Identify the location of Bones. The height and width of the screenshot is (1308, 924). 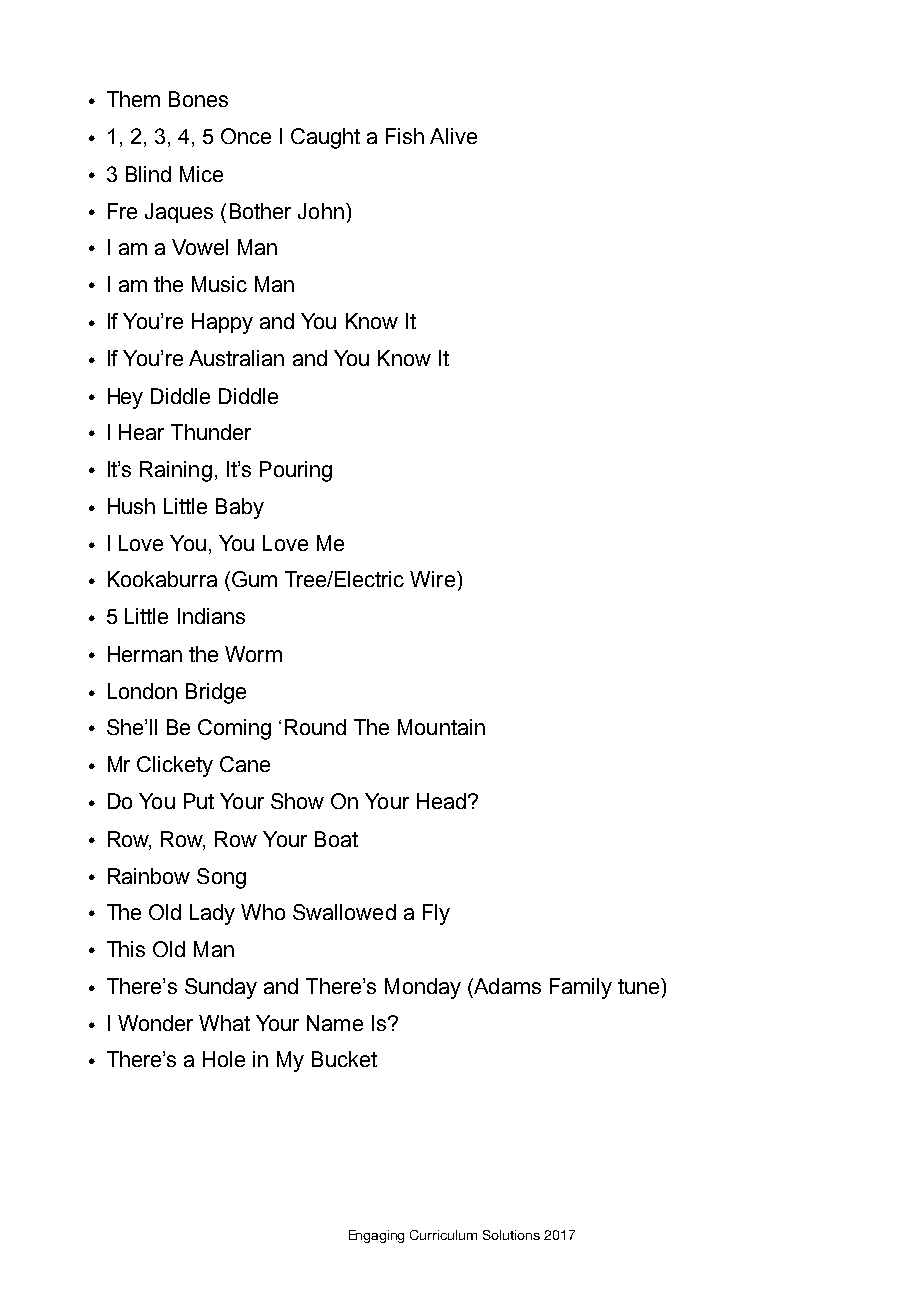
(198, 99).
